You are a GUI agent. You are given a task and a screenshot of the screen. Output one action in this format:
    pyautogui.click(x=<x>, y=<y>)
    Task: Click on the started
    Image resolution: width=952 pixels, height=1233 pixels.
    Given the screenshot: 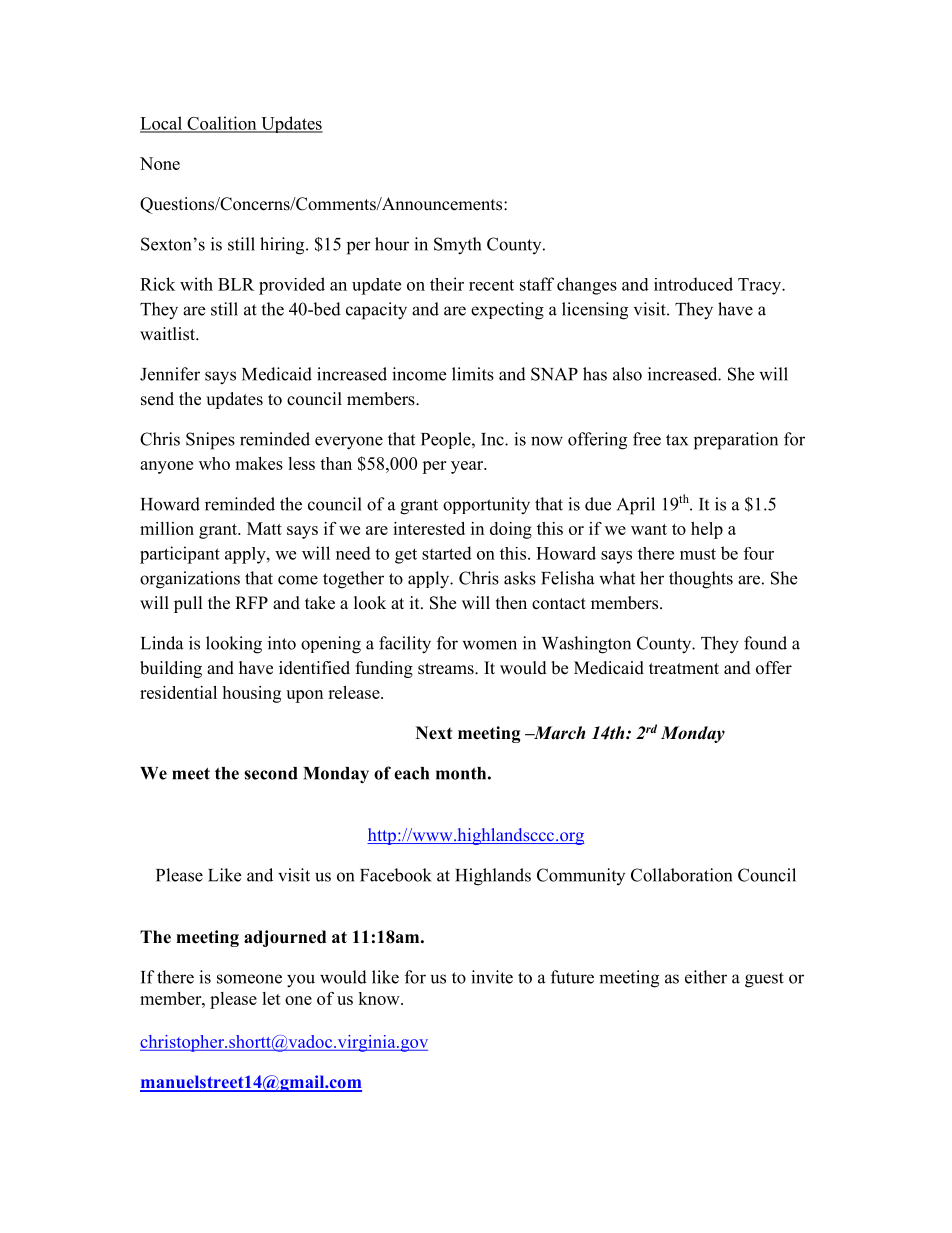 What is the action you would take?
    pyautogui.click(x=447, y=553)
